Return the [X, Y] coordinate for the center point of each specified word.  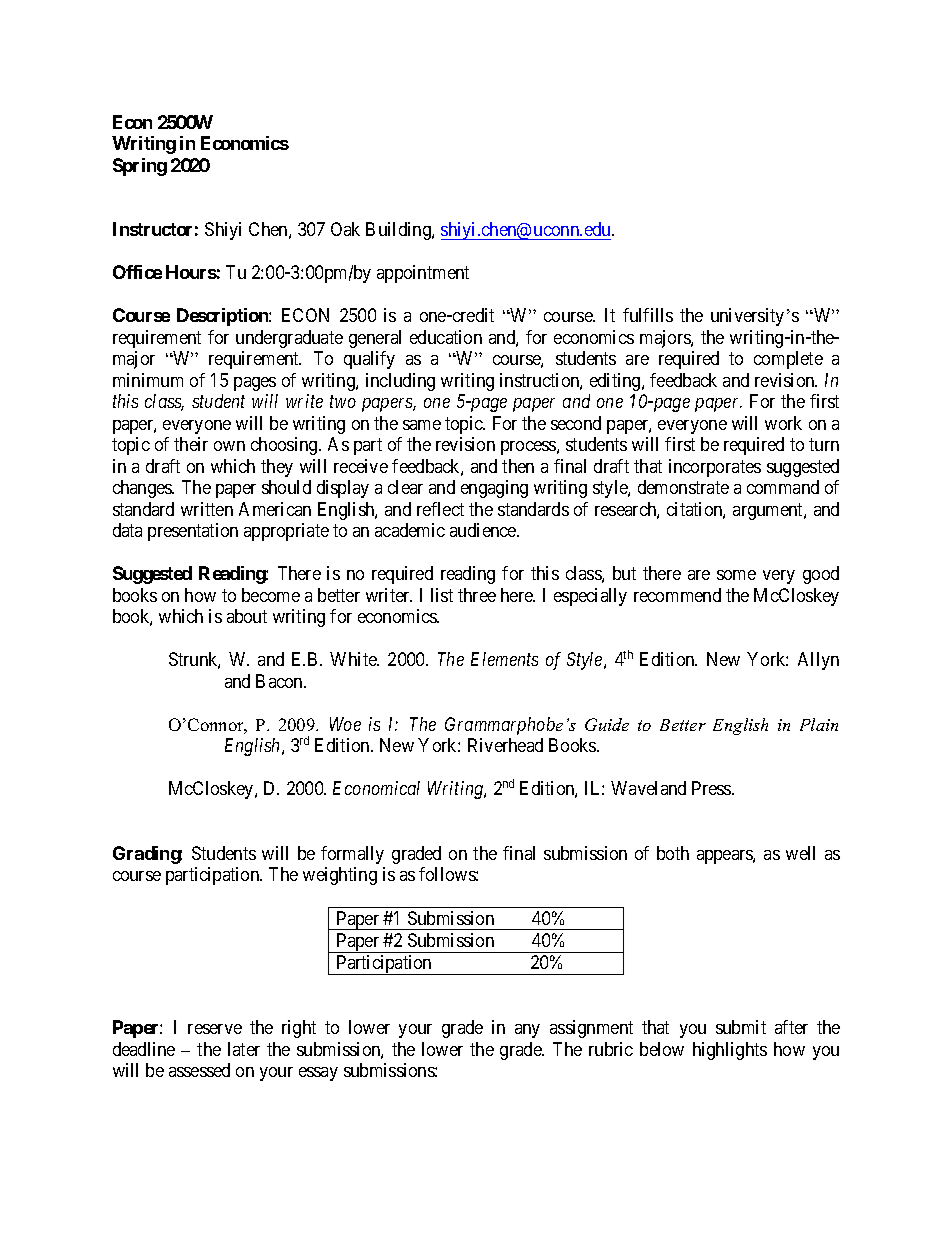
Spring [140, 167]
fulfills [648, 315]
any [527, 1031]
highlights [730, 1051]
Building [399, 231]
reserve [215, 1029]
